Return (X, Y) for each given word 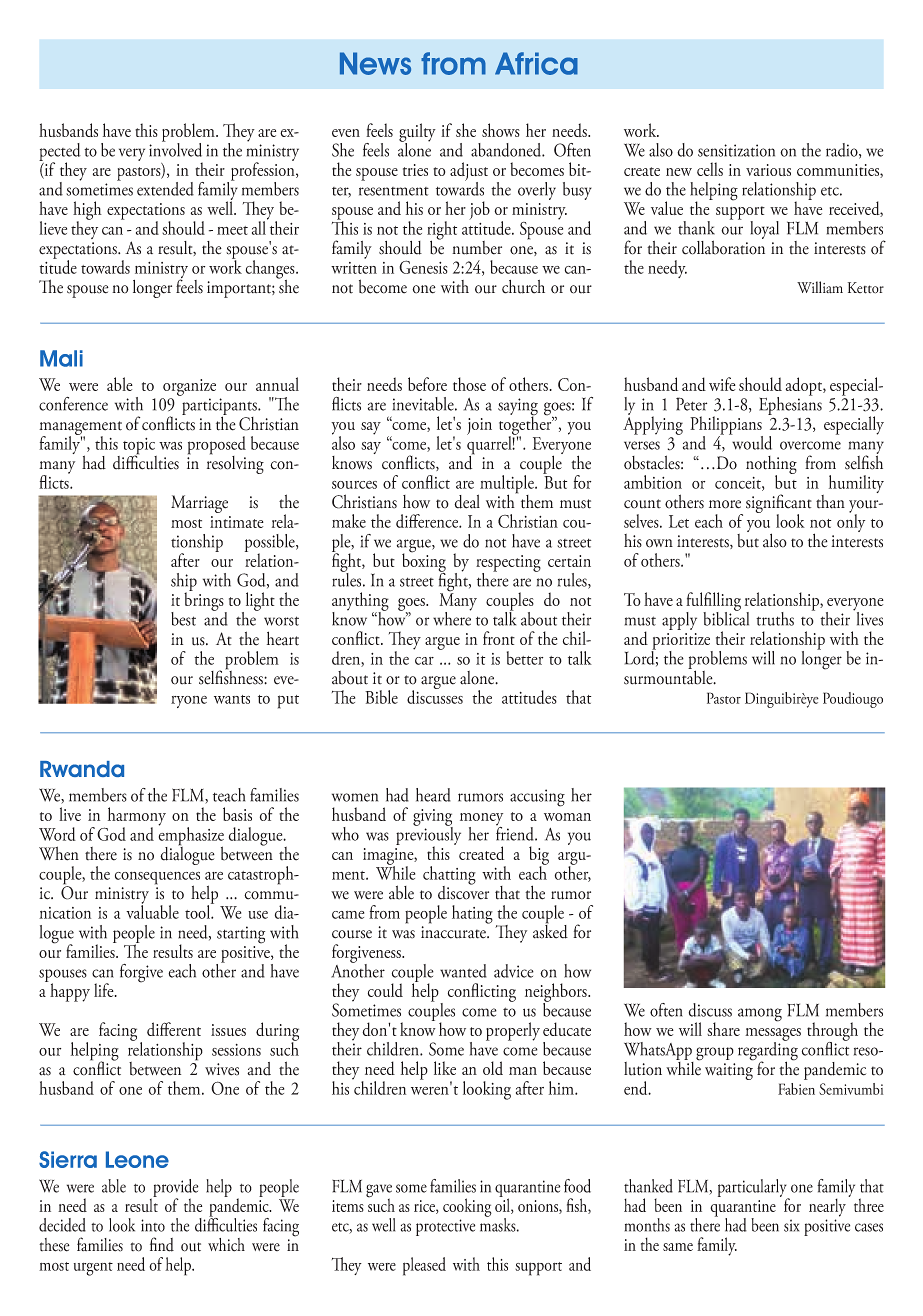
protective (445, 1227)
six (791, 1225)
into (153, 1225)
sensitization (736, 150)
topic (140, 447)
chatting (449, 876)
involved (175, 149)
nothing (771, 466)
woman (567, 817)
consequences (157, 879)
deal (467, 501)
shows (501, 130)
